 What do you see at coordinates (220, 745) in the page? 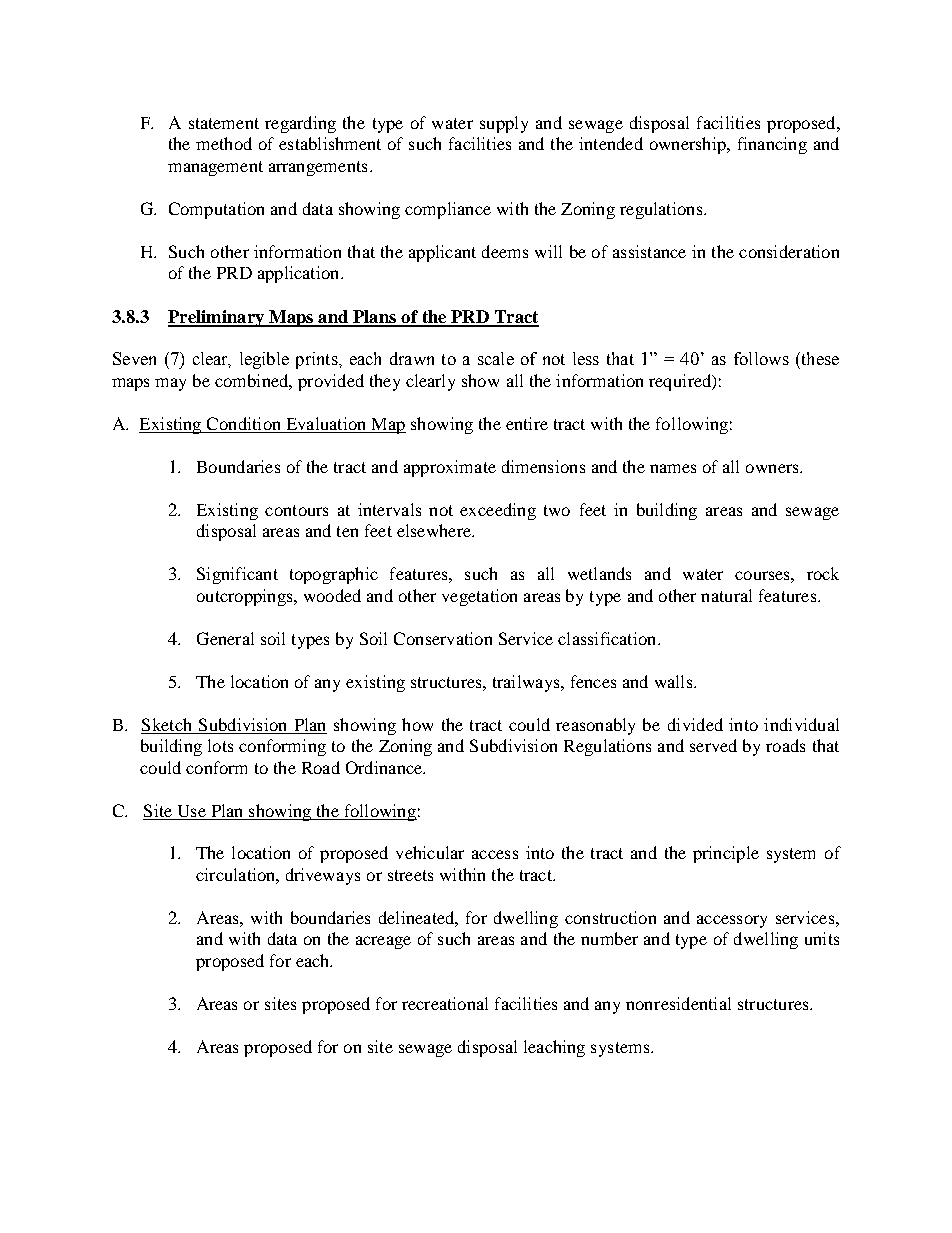
I see `lots` at bounding box center [220, 745].
